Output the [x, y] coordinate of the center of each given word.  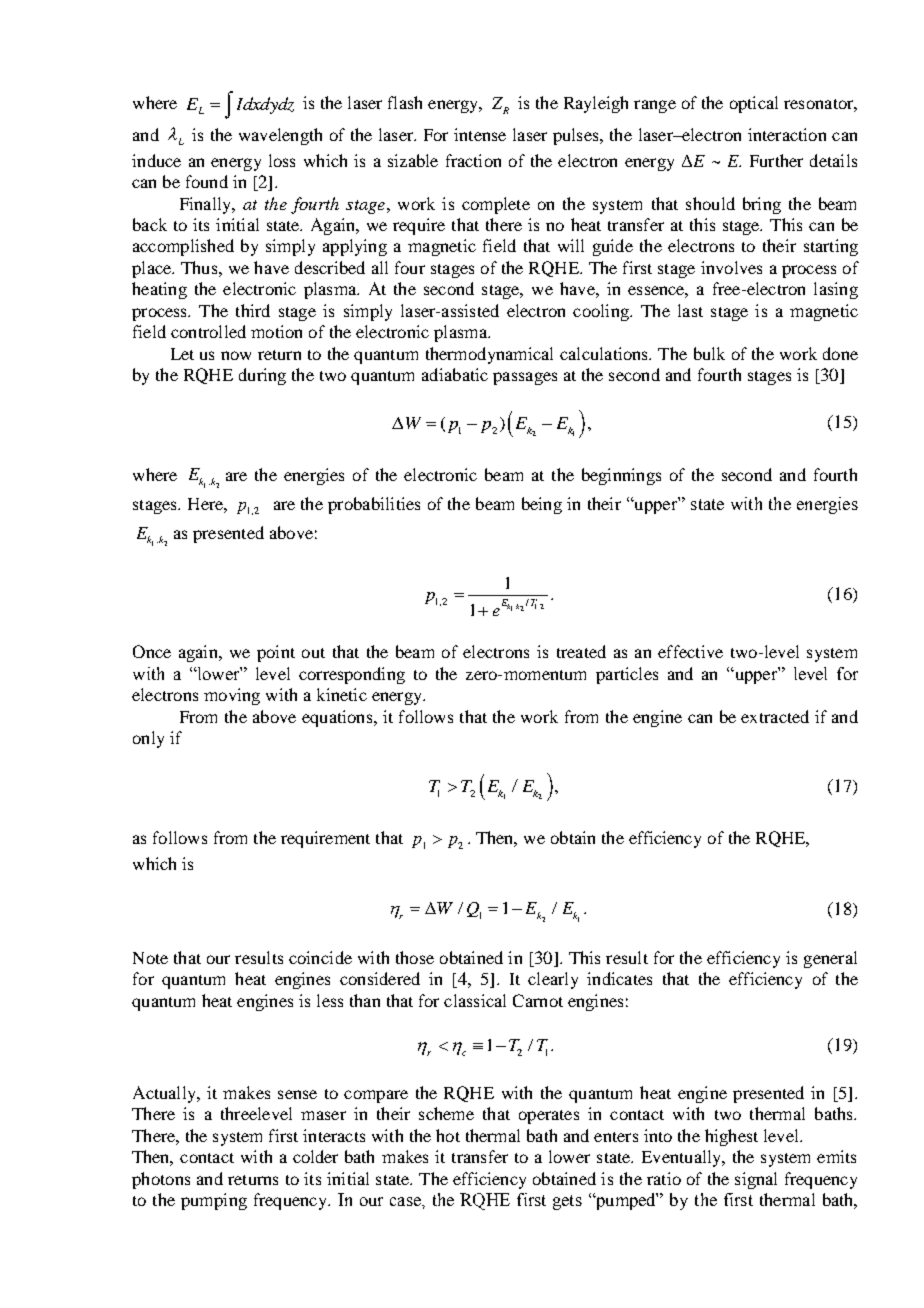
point [276, 653]
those [415, 957]
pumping [214, 1201]
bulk [709, 353]
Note [150, 958]
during [262, 376]
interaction [787, 134]
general [830, 959]
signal [756, 1180]
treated [581, 651]
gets [567, 1202]
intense [480, 134]
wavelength [280, 136]
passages [525, 378]
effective [690, 651]
